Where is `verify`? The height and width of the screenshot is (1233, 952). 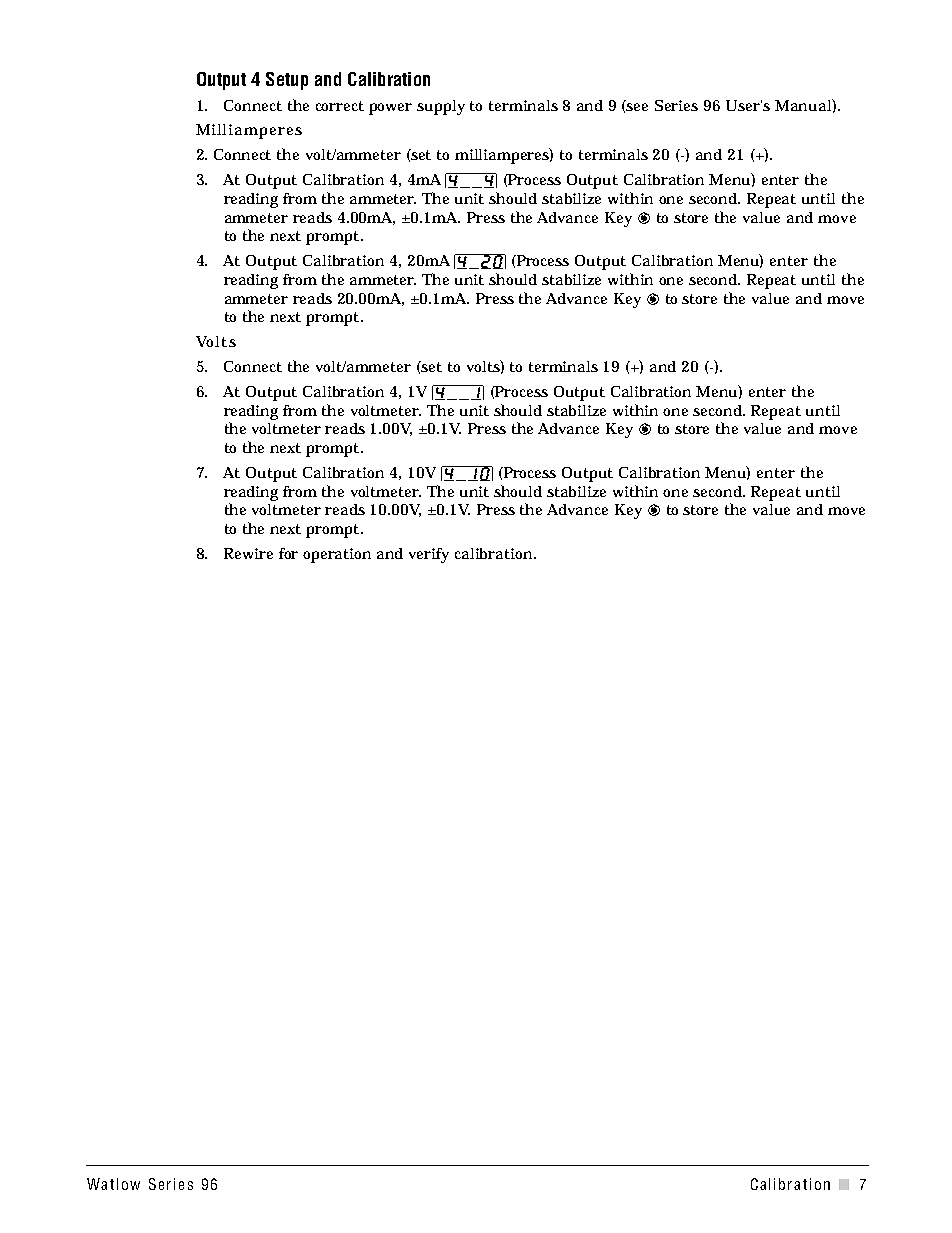 verify is located at coordinates (429, 555).
